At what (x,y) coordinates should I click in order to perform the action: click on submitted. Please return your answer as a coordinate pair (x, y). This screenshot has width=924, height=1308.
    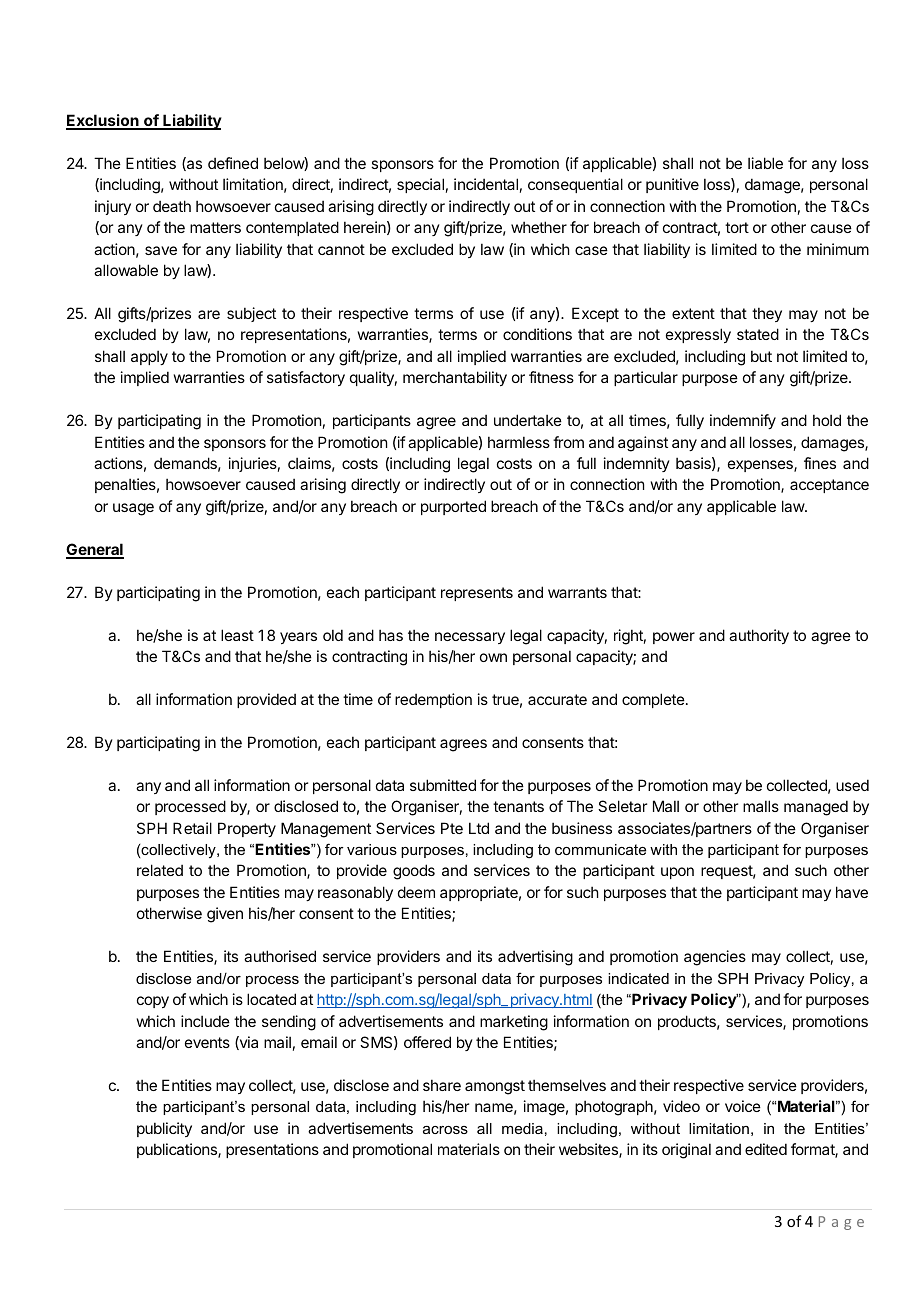
    Looking at the image, I should click on (443, 785).
